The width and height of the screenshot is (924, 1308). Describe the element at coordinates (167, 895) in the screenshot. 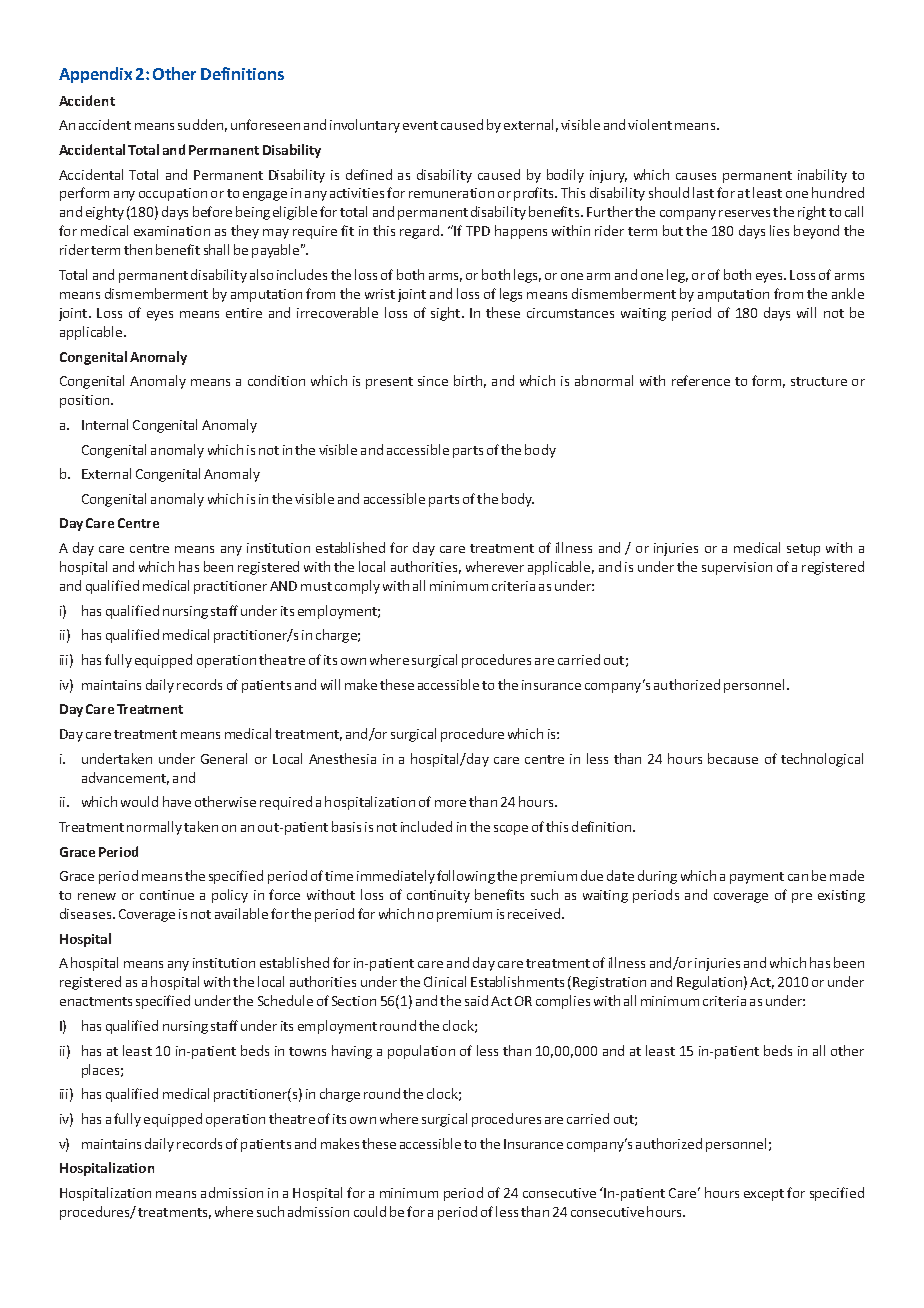

I see `continue` at that location.
